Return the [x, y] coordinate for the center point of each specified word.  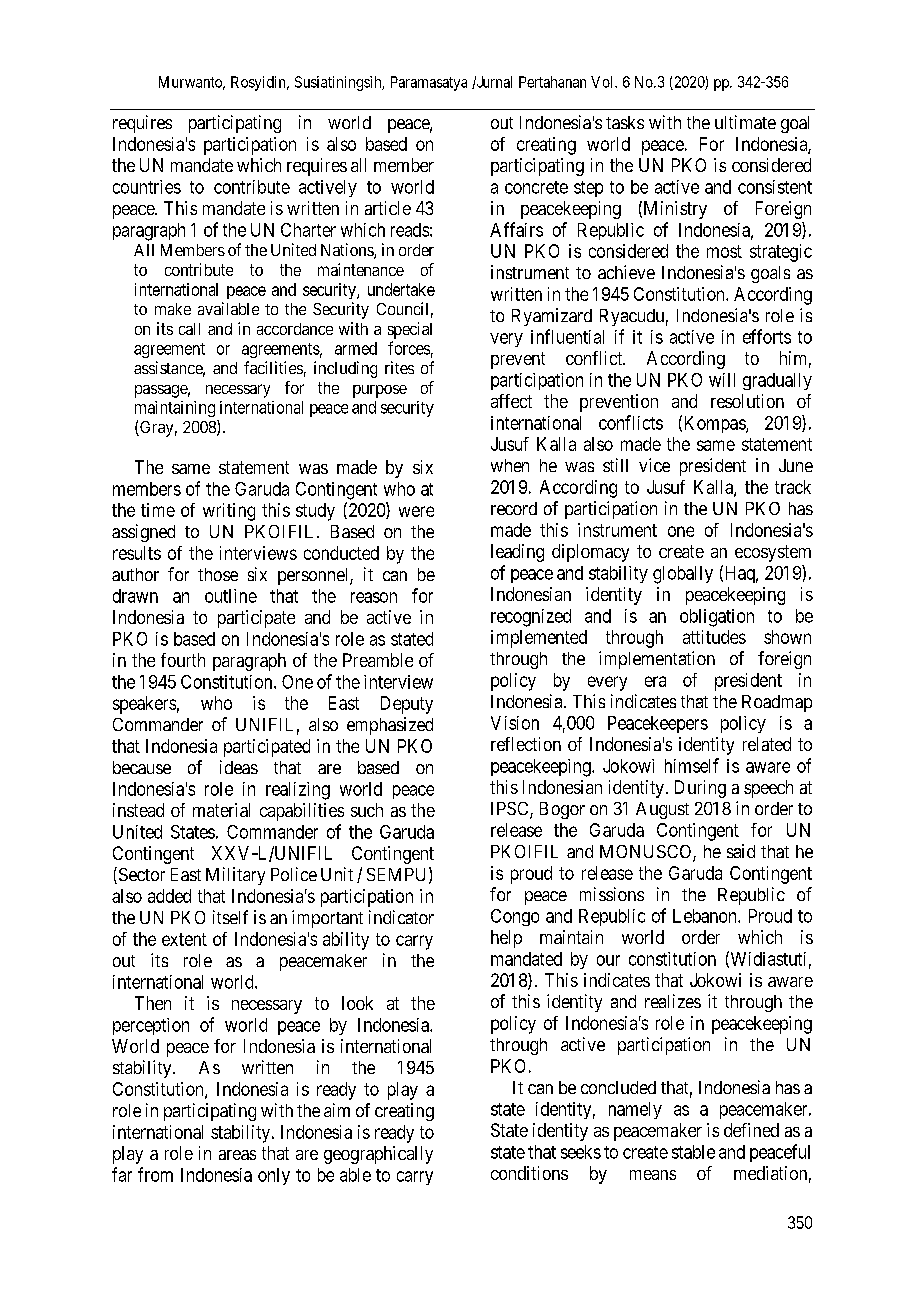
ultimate [745, 122]
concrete [536, 187]
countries [147, 187]
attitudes [714, 637]
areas [237, 1155]
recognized [531, 618]
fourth [183, 660]
